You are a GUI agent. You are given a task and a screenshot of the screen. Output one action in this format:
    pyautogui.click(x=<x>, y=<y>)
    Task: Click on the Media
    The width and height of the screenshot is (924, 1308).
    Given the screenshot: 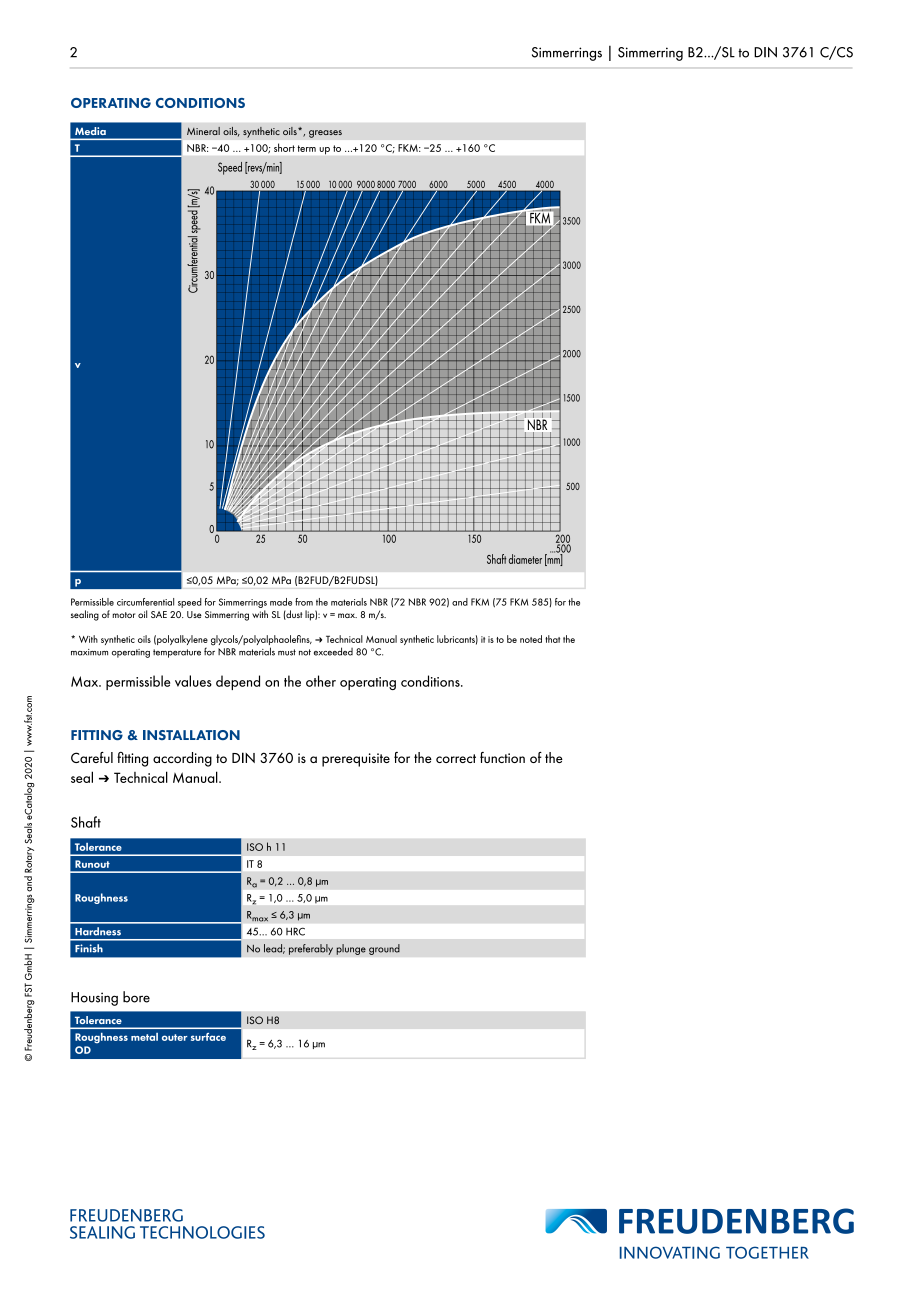 What is the action you would take?
    pyautogui.click(x=90, y=131)
